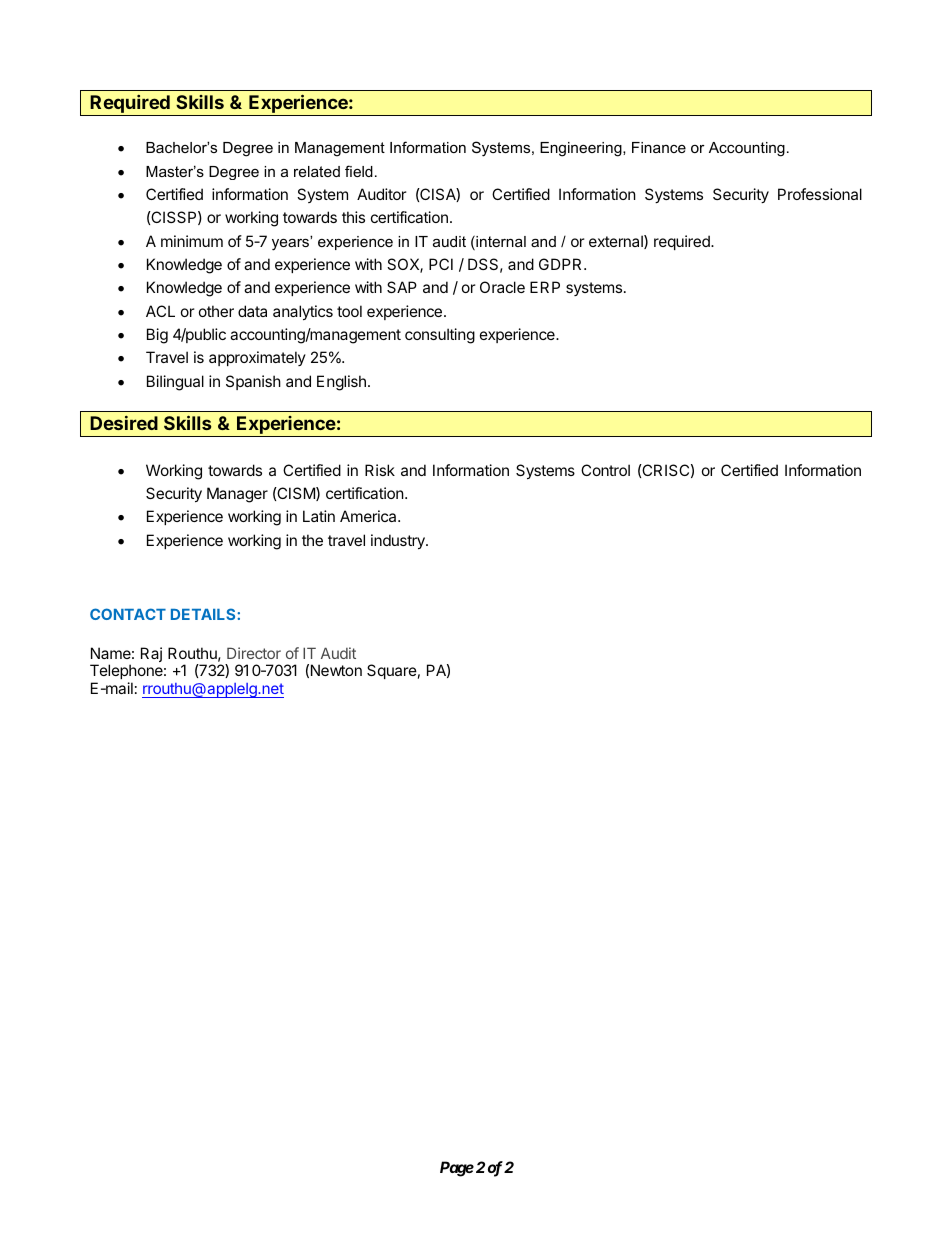 The width and height of the screenshot is (952, 1233). What do you see at coordinates (820, 194) in the screenshot?
I see `Professional` at bounding box center [820, 194].
